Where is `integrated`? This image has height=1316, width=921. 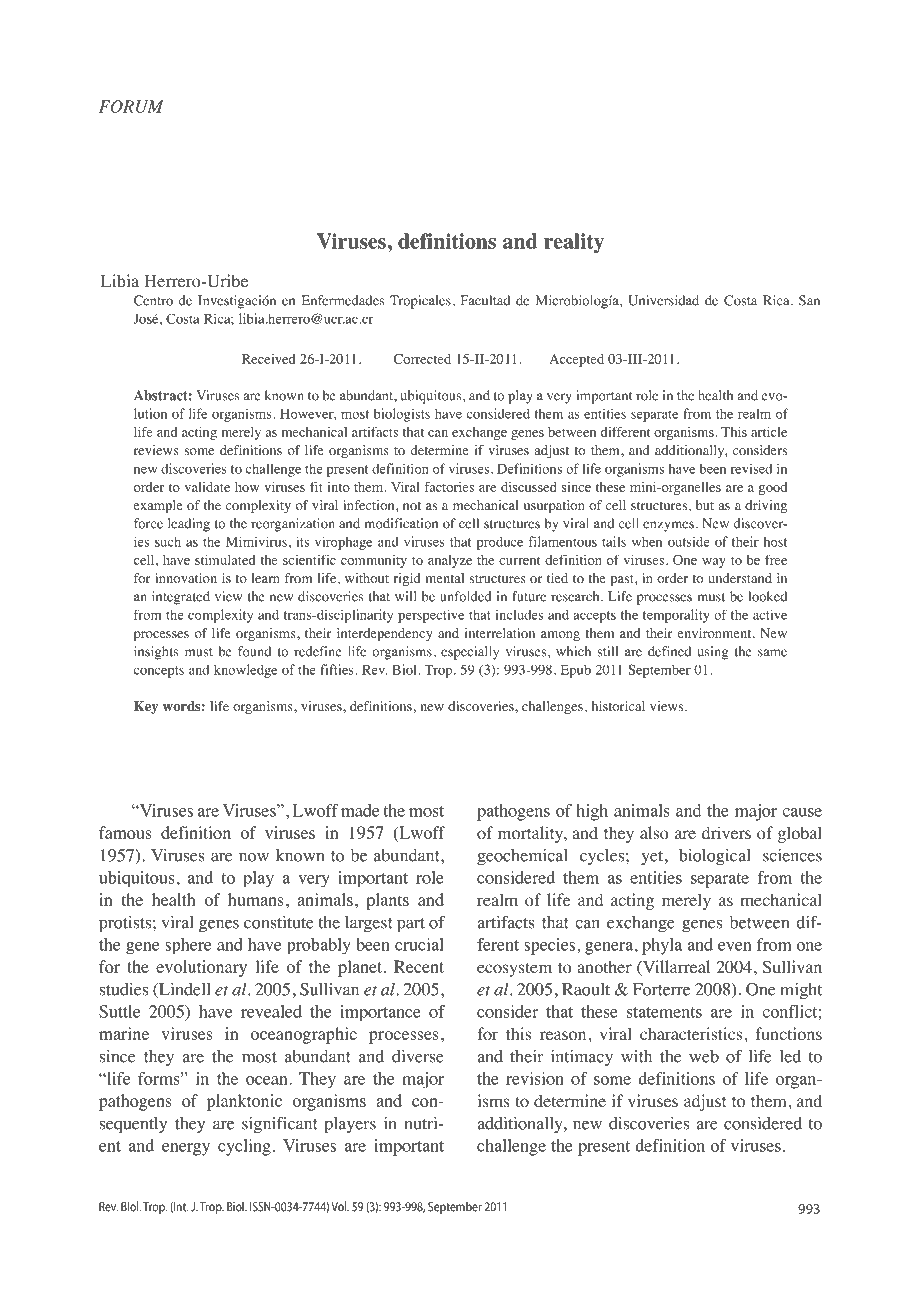
integrated is located at coordinates (181, 598).
